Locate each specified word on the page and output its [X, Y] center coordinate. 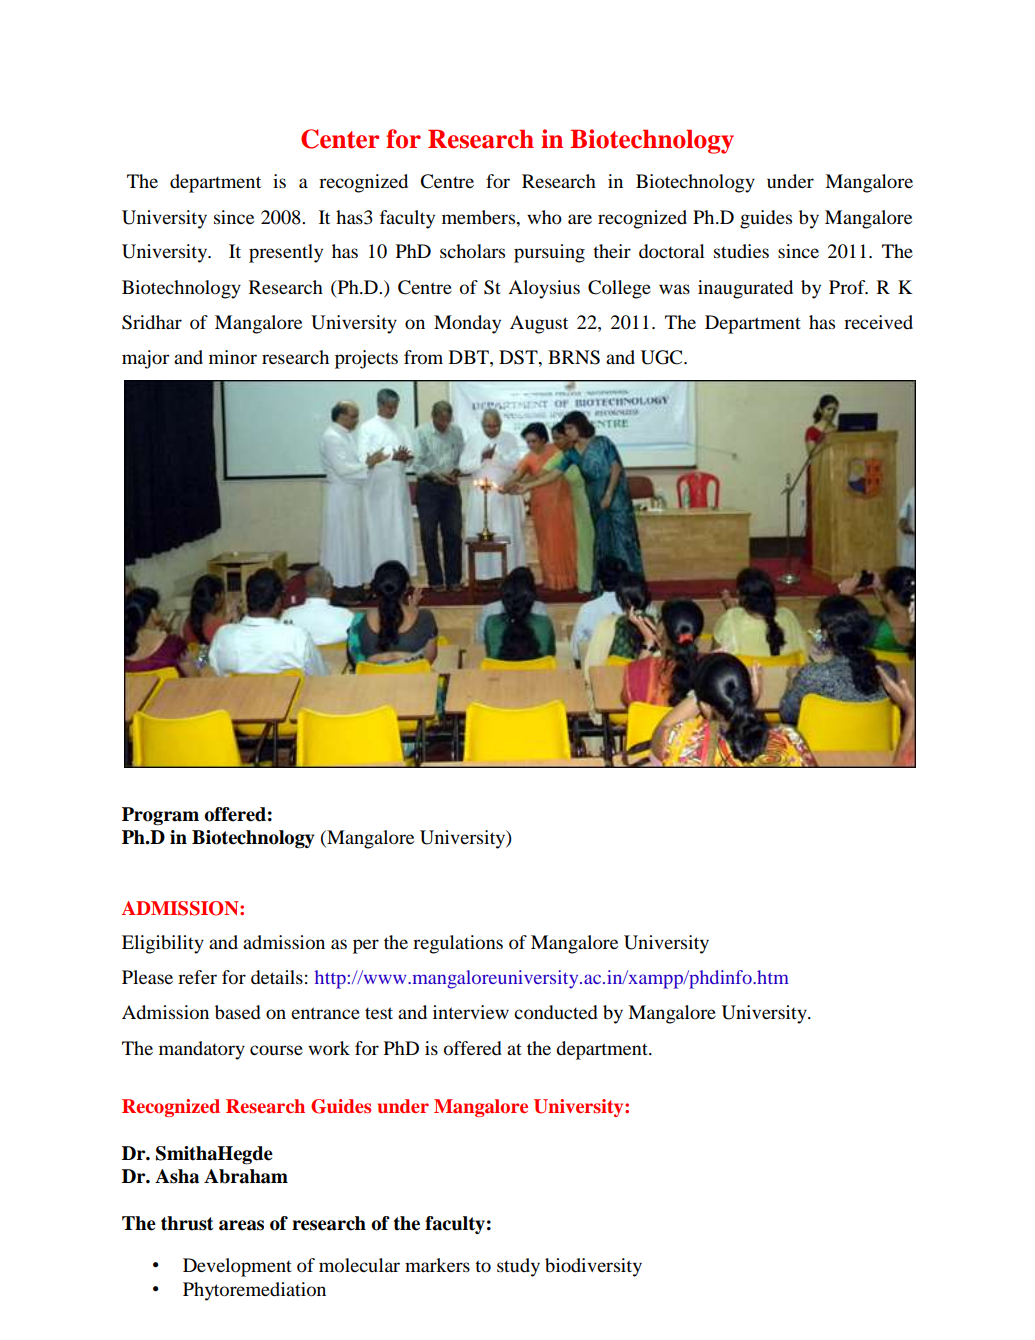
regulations [458, 944]
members [480, 217]
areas [241, 1225]
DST [519, 357]
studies [741, 251]
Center [340, 139]
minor [233, 357]
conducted [556, 1012]
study [518, 1267]
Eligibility [163, 944]
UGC [663, 357]
